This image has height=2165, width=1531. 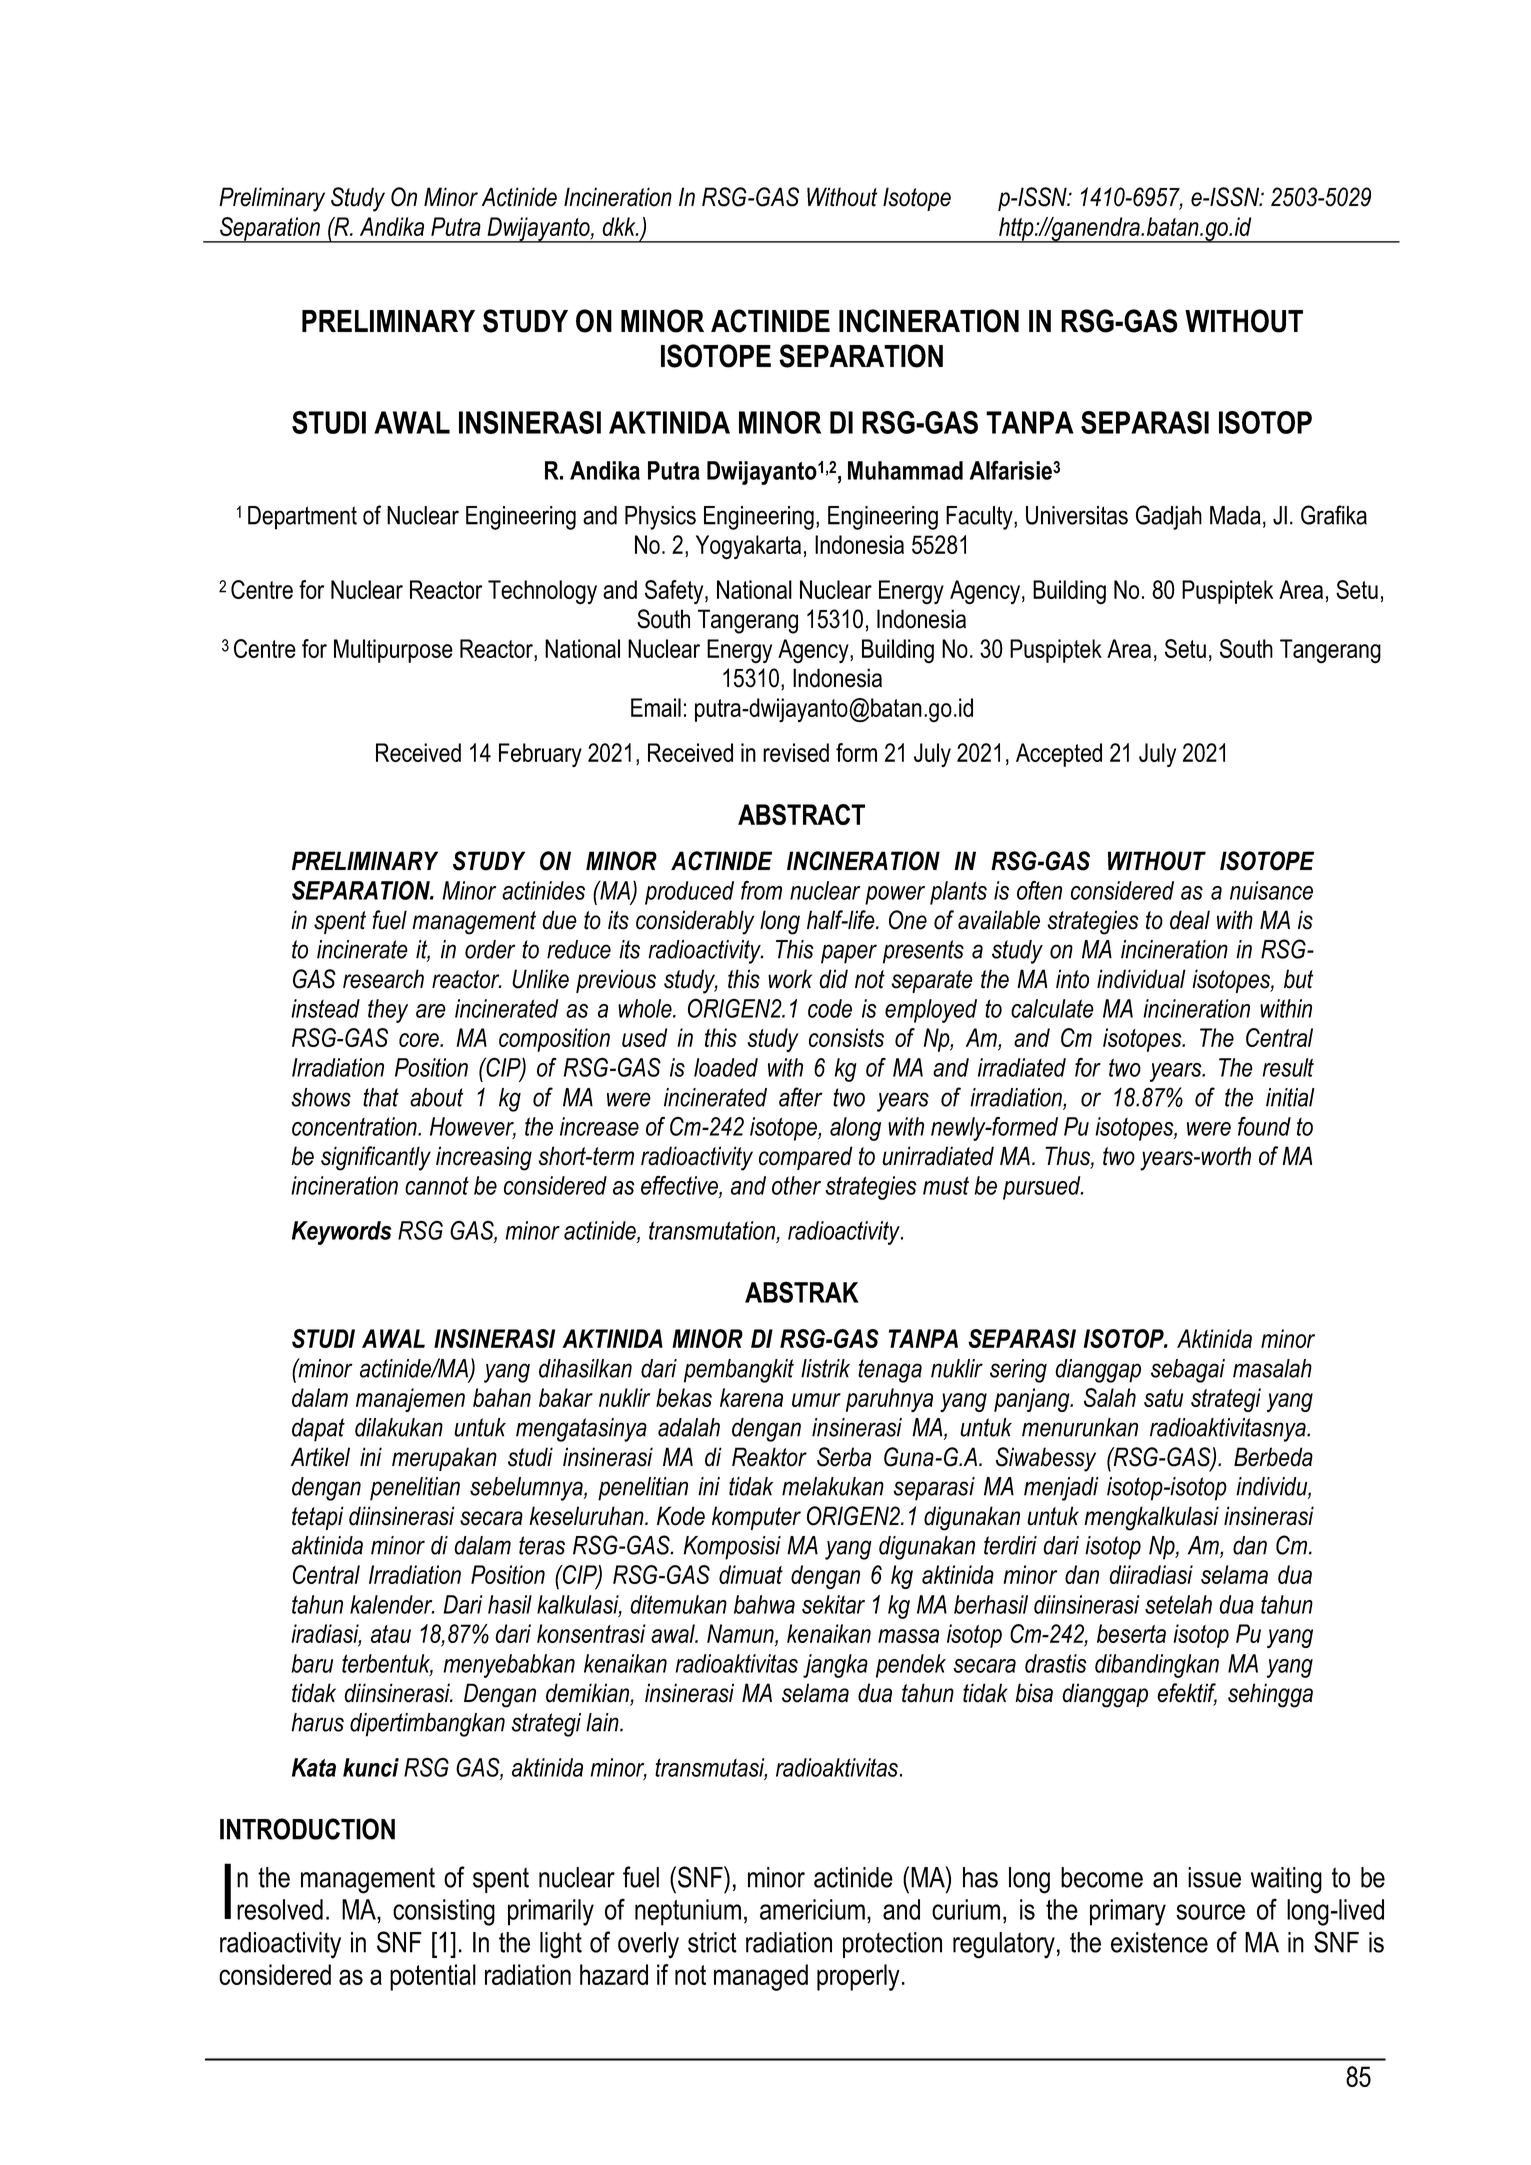 I want to click on Safety, so click(x=675, y=592).
